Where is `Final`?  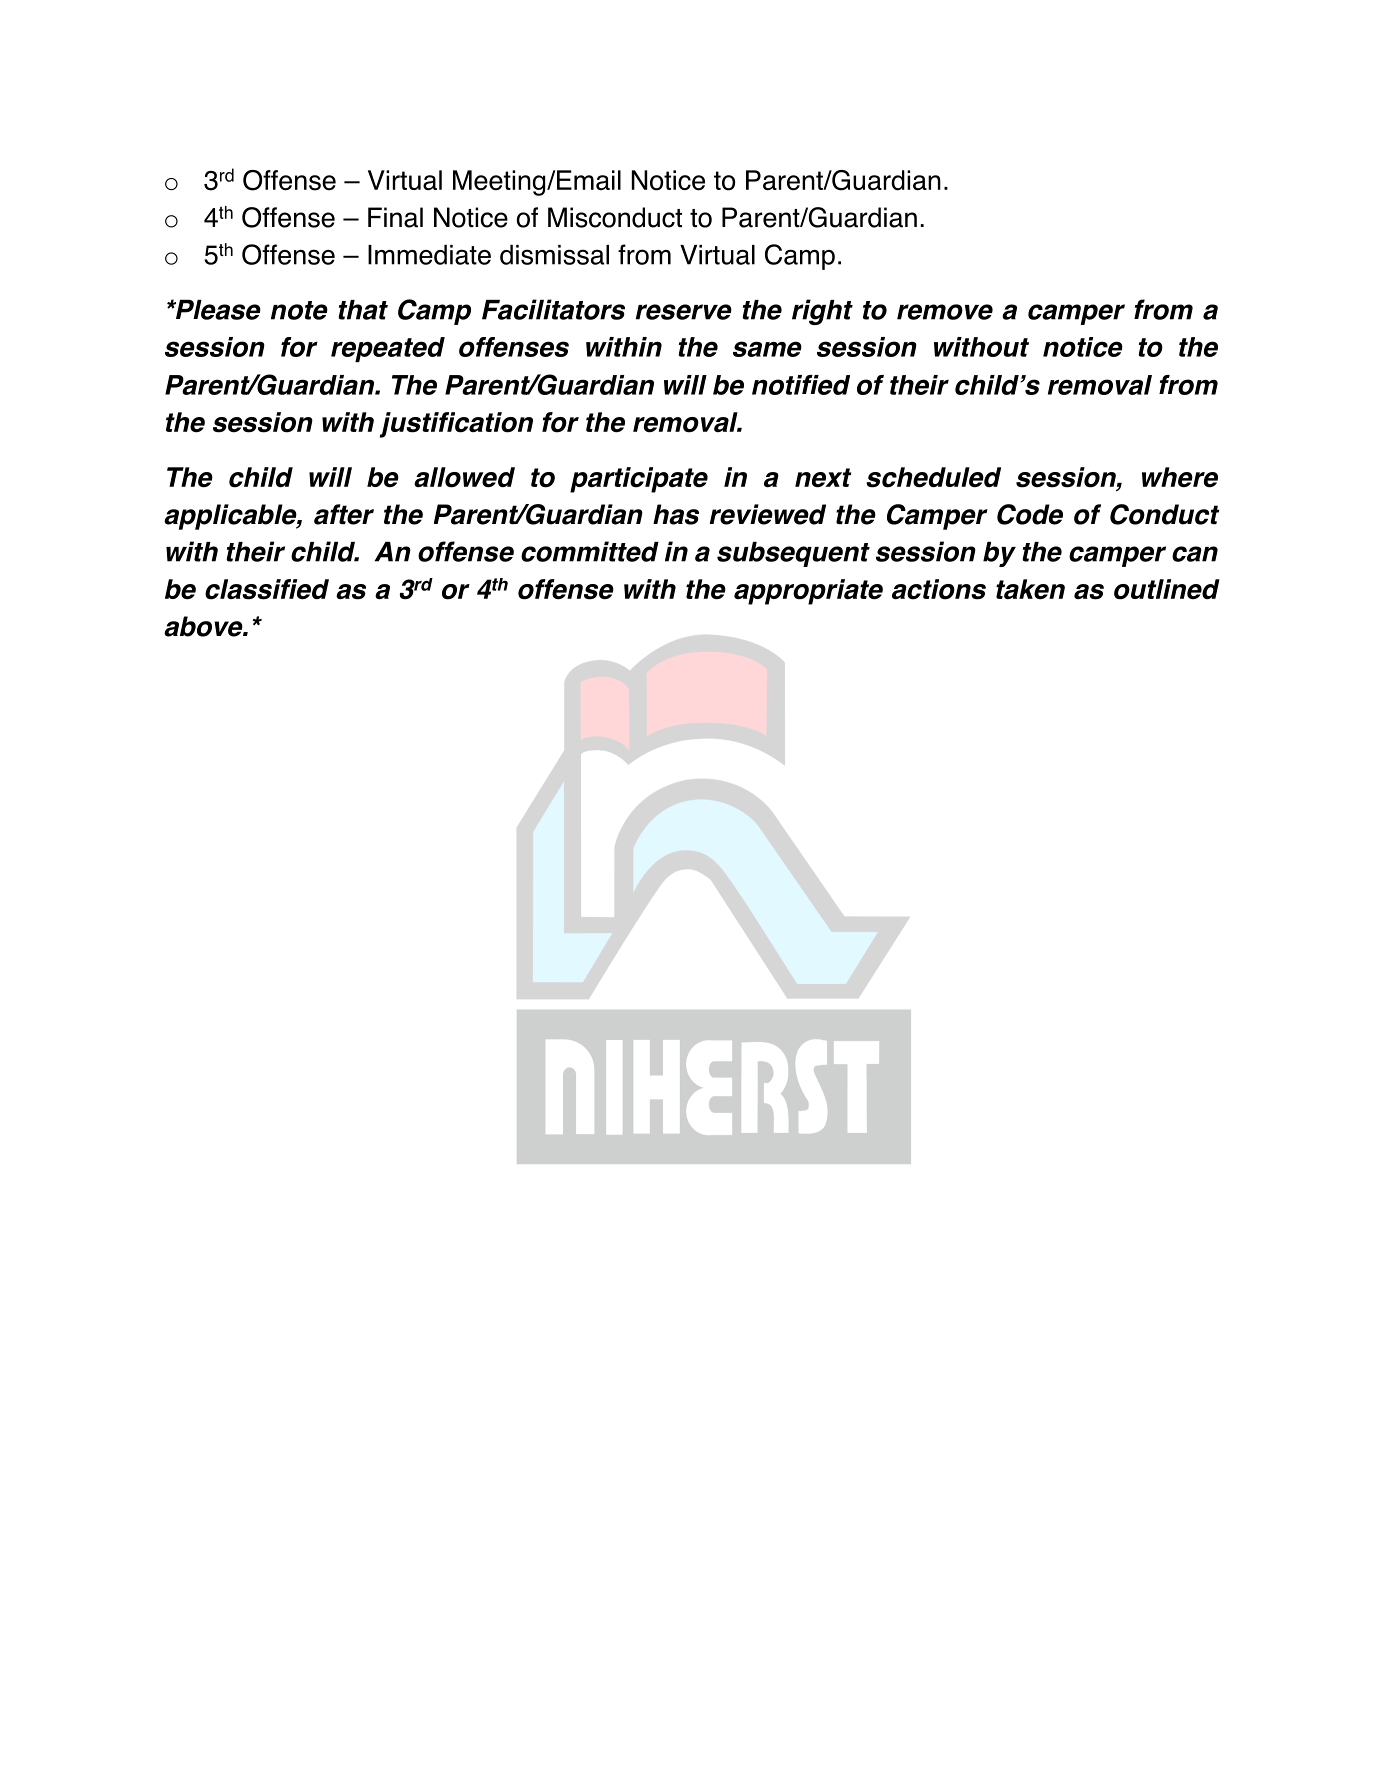 Final is located at coordinates (395, 217).
